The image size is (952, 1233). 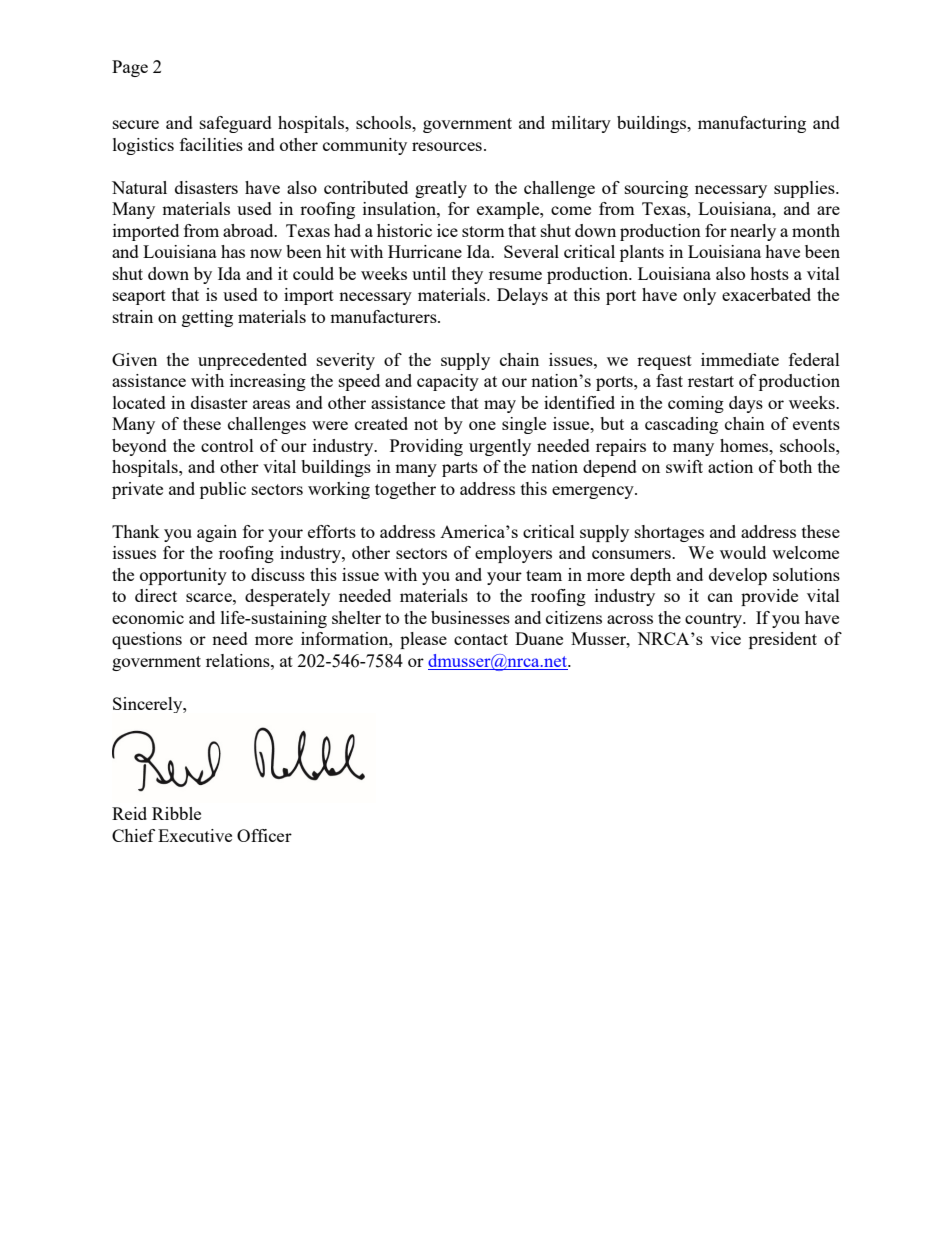 I want to click on control, so click(x=227, y=445).
